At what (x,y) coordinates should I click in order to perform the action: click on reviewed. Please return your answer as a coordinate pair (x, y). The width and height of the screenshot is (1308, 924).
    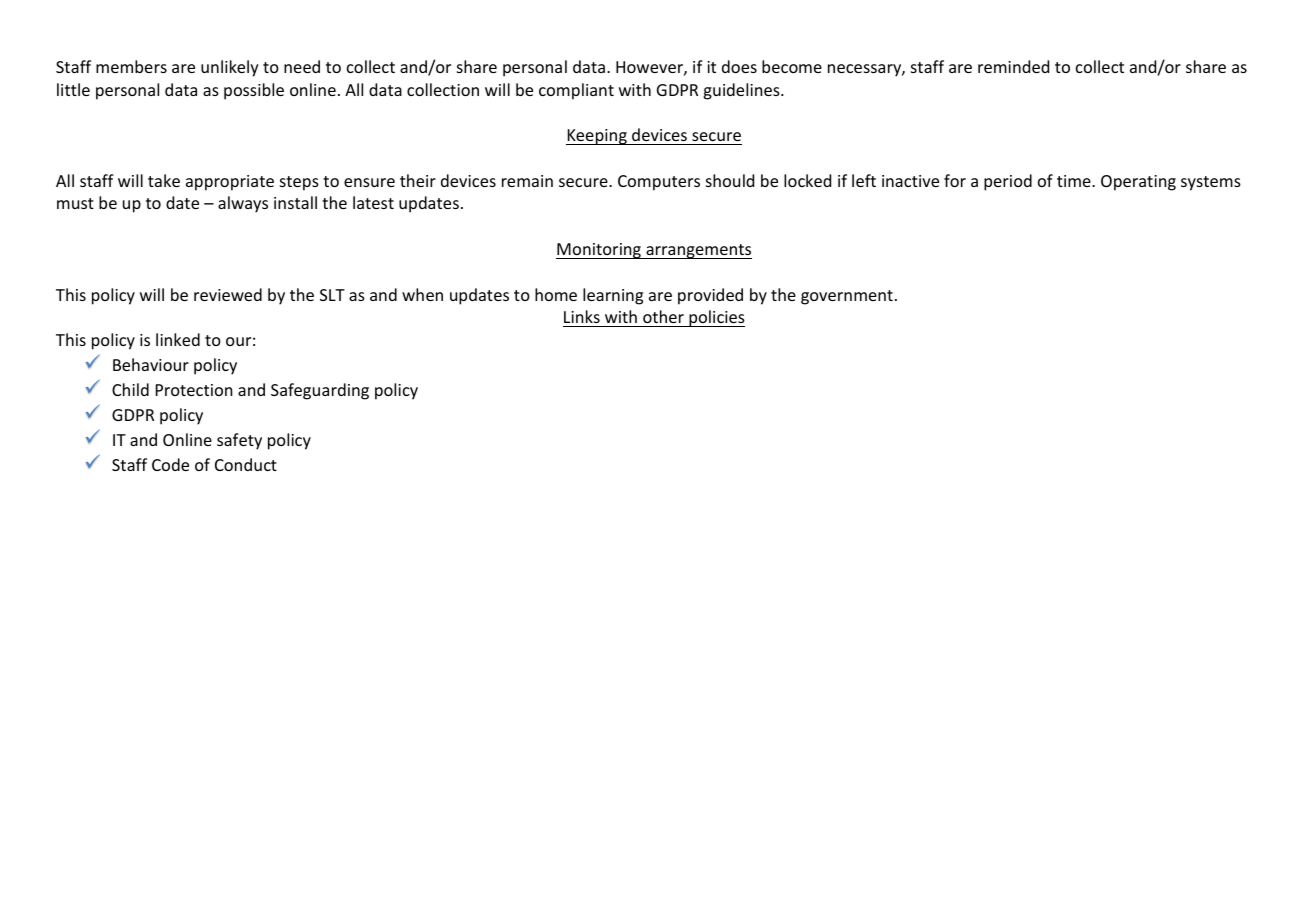
    Looking at the image, I should click on (228, 294).
